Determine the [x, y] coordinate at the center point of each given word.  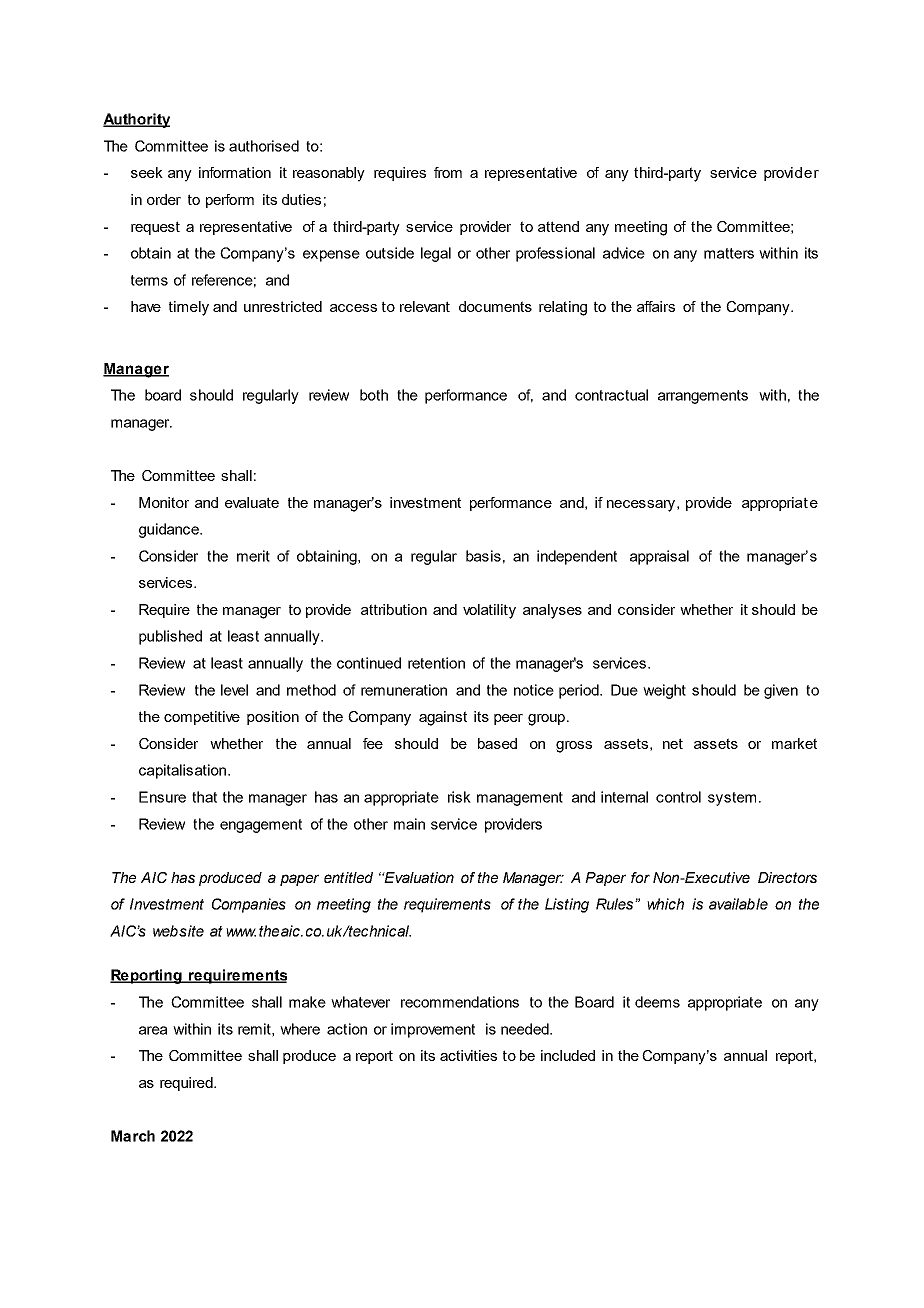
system [732, 799]
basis [483, 556]
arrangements [703, 397]
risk [459, 797]
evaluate [252, 502]
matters [729, 253]
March [133, 1136]
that [204, 797]
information [235, 172]
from [448, 172]
